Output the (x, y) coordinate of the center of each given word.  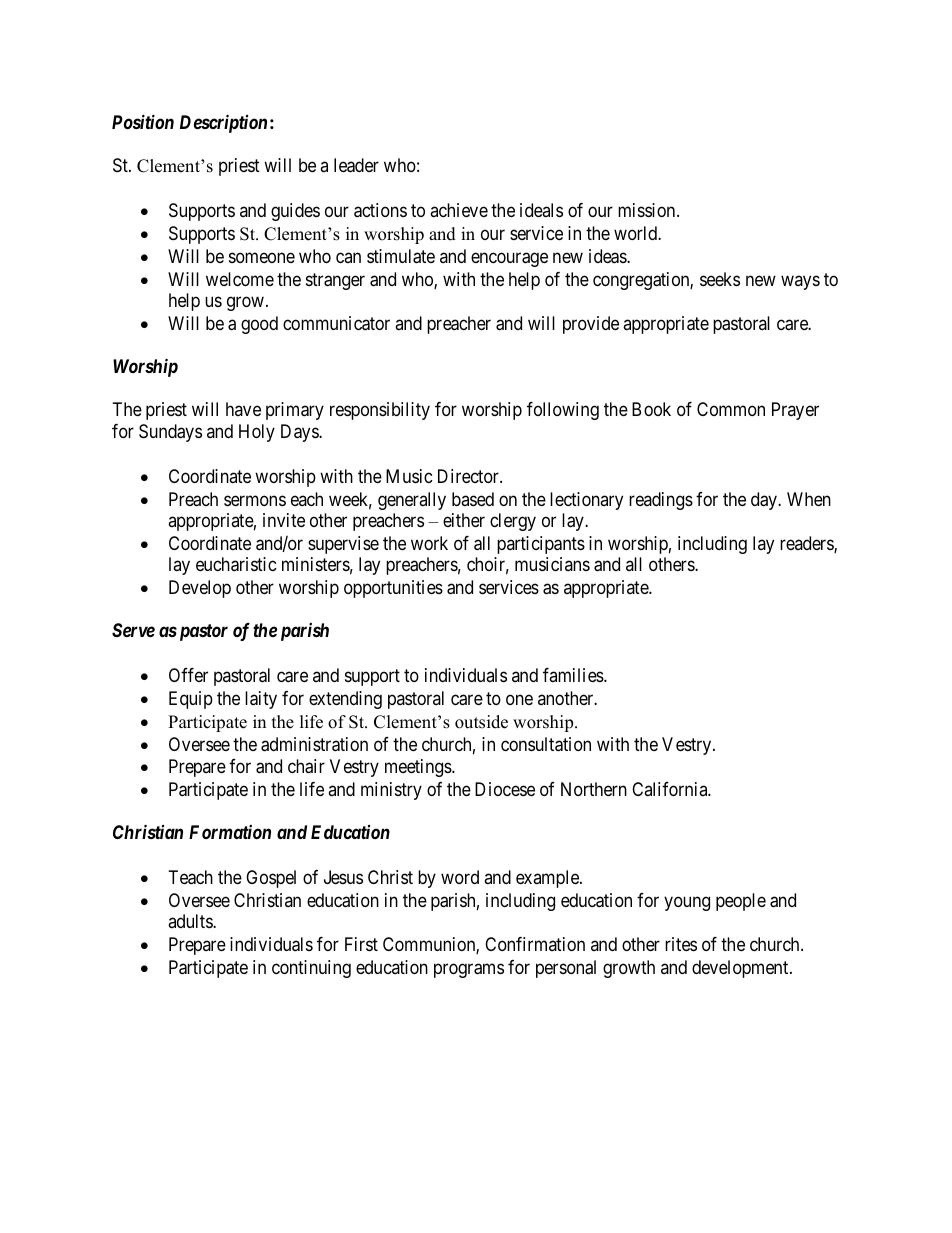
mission (648, 210)
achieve (459, 210)
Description (223, 123)
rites (681, 944)
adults (191, 921)
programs (469, 971)
